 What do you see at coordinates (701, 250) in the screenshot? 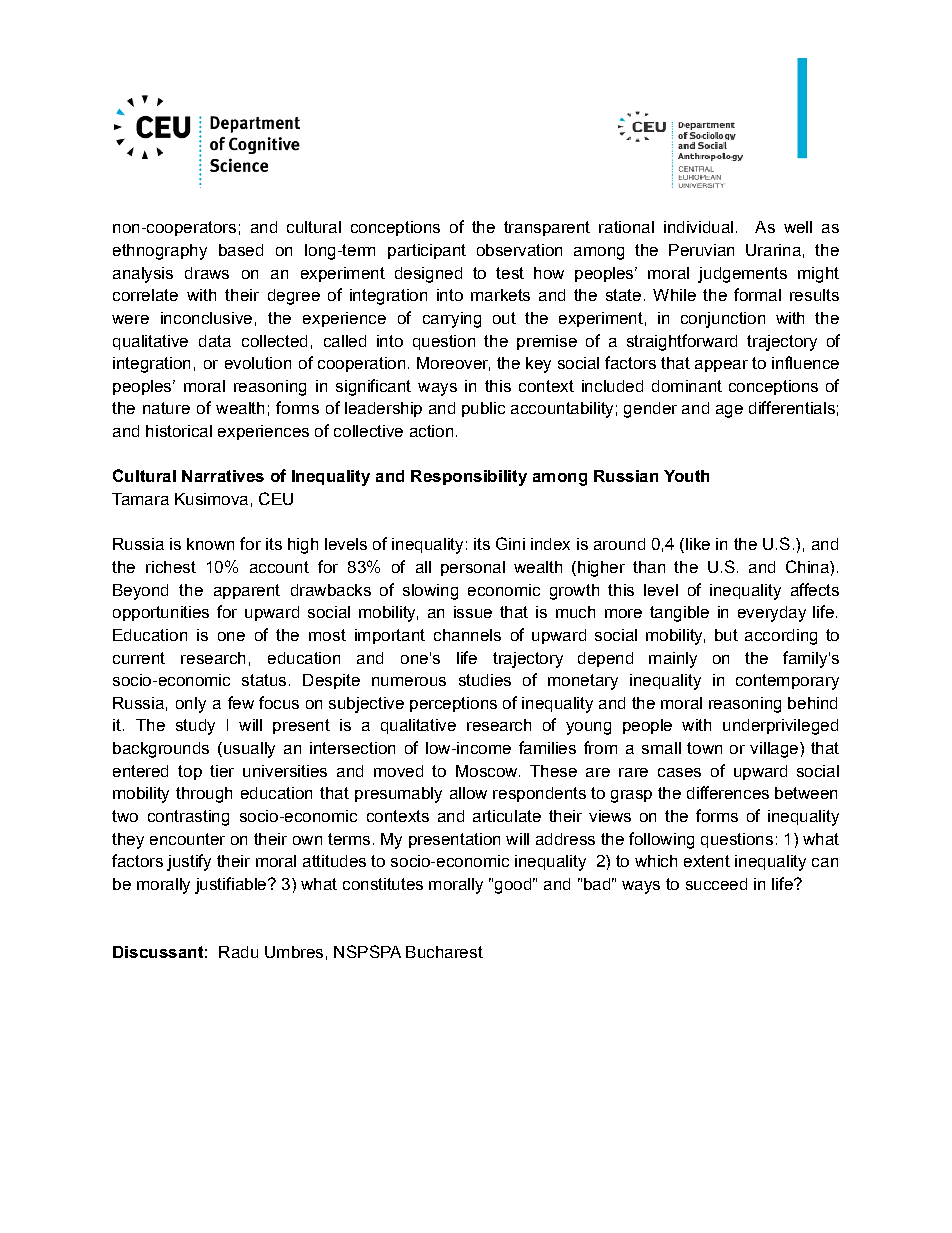
I see `Peruvian` at bounding box center [701, 250].
